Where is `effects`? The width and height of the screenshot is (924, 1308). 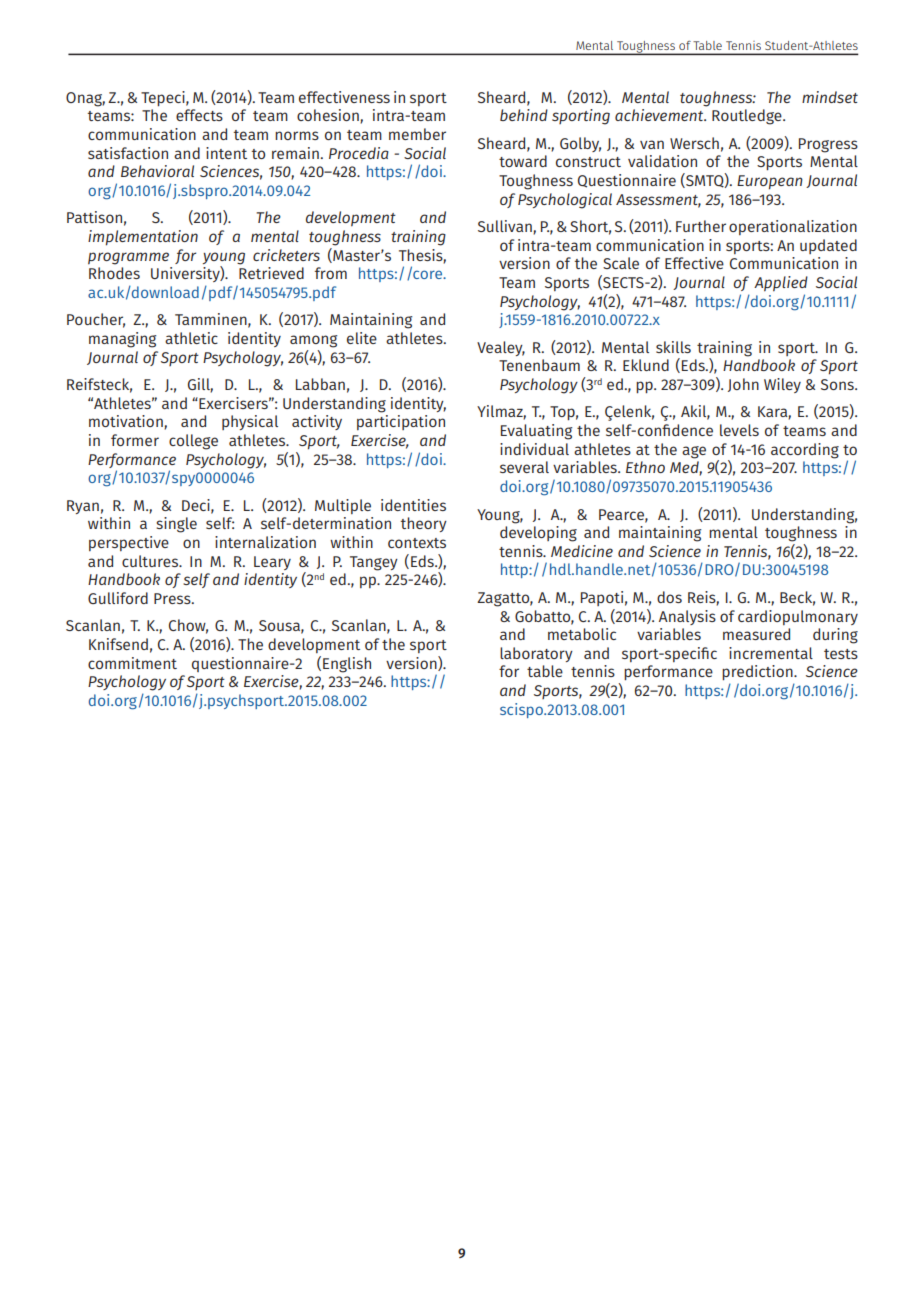 effects is located at coordinates (199, 115).
